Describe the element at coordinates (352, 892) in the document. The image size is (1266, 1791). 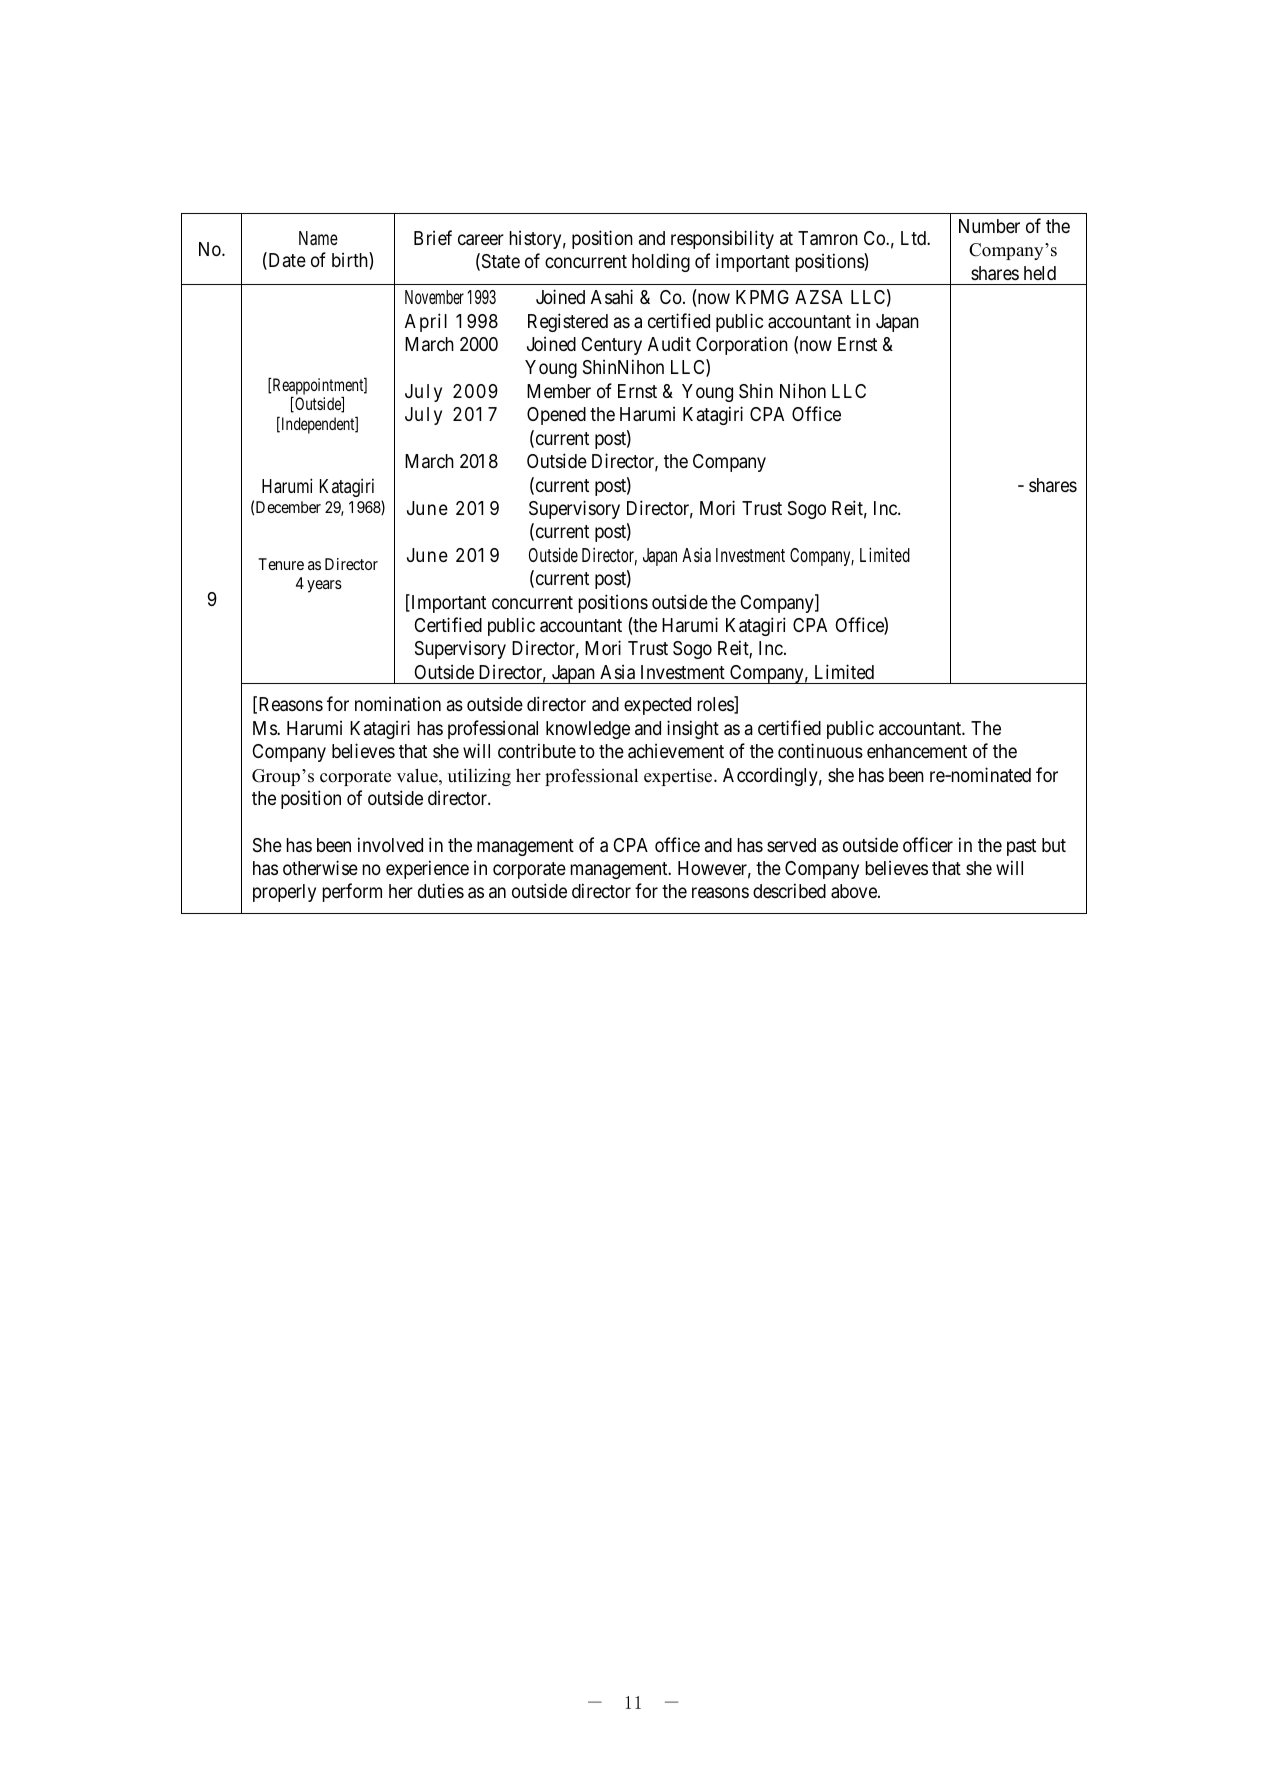
I see `perform` at that location.
